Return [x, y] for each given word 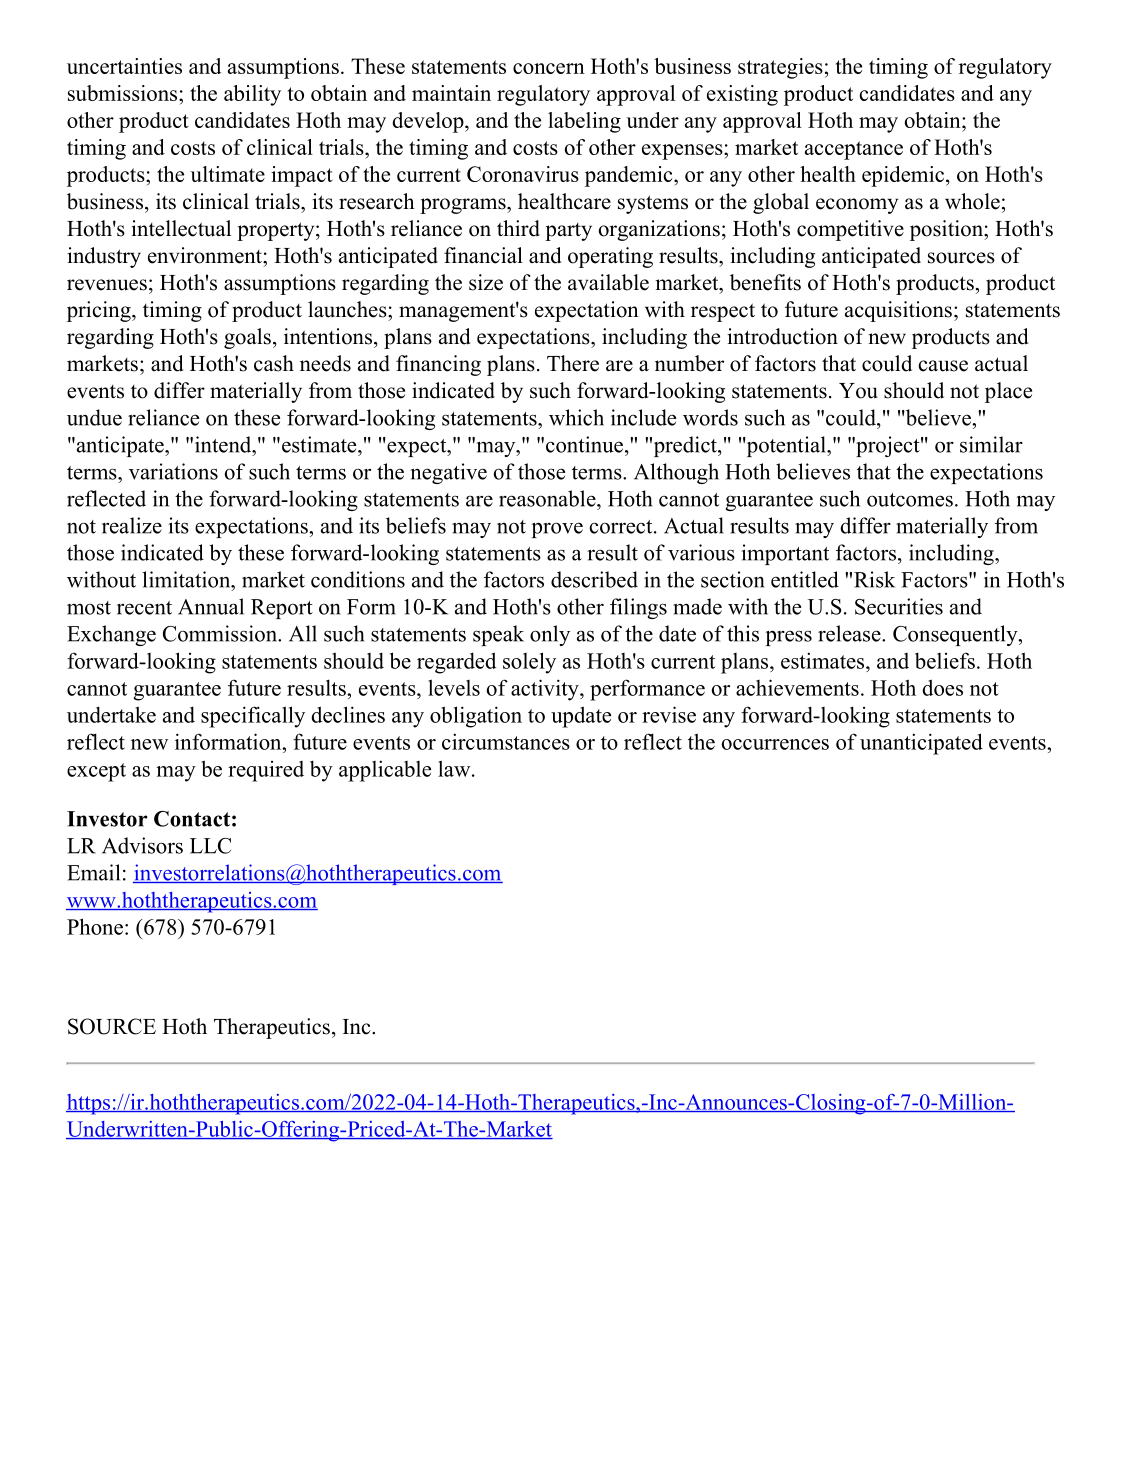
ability [252, 95]
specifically [253, 717]
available [608, 282]
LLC [210, 846]
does [942, 687]
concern [549, 68]
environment [206, 255]
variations [173, 471]
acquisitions [898, 311]
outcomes [910, 500]
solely [529, 663]
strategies [780, 68]
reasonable [548, 498]
